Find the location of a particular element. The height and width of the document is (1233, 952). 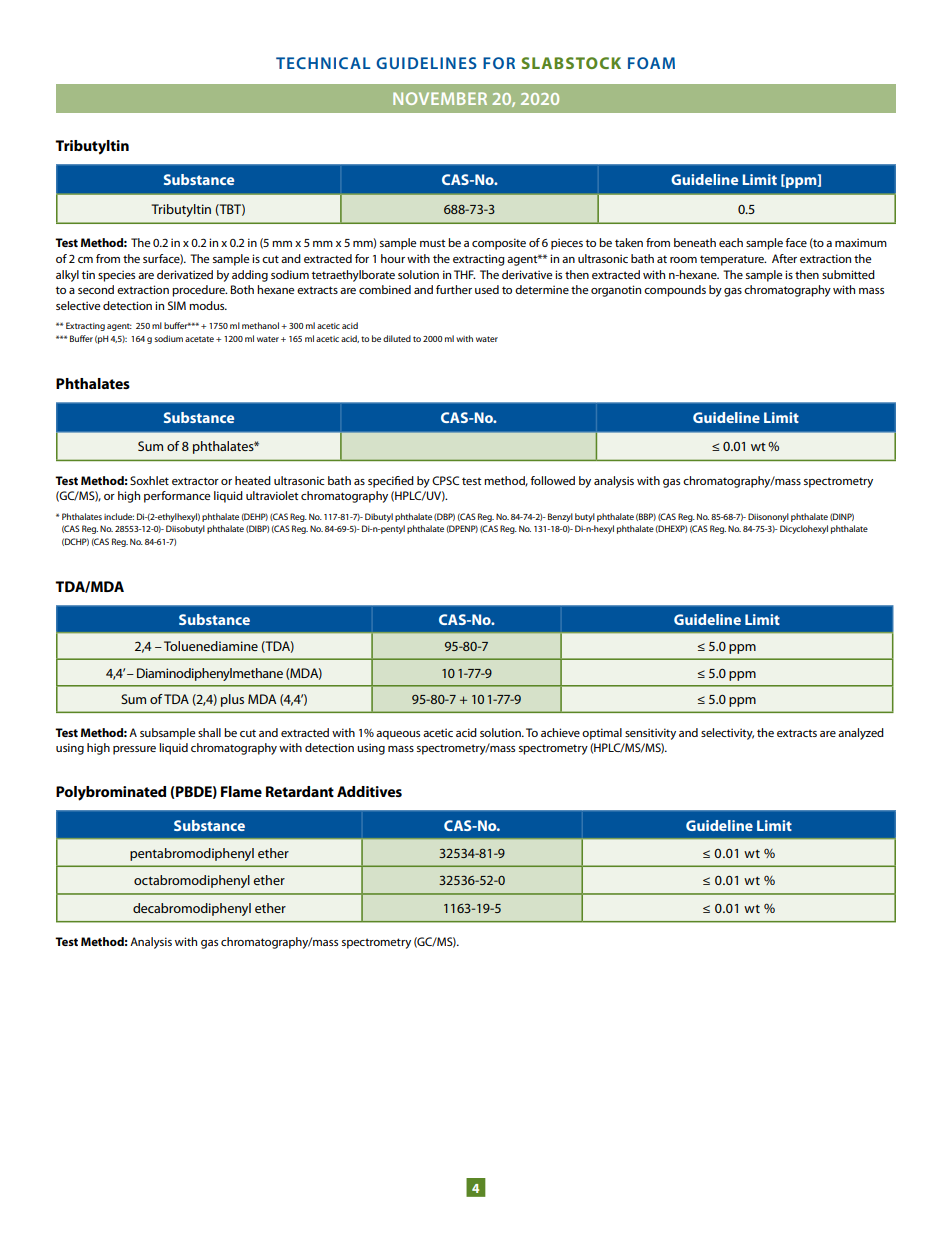

NOVEMBER is located at coordinates (440, 98).
